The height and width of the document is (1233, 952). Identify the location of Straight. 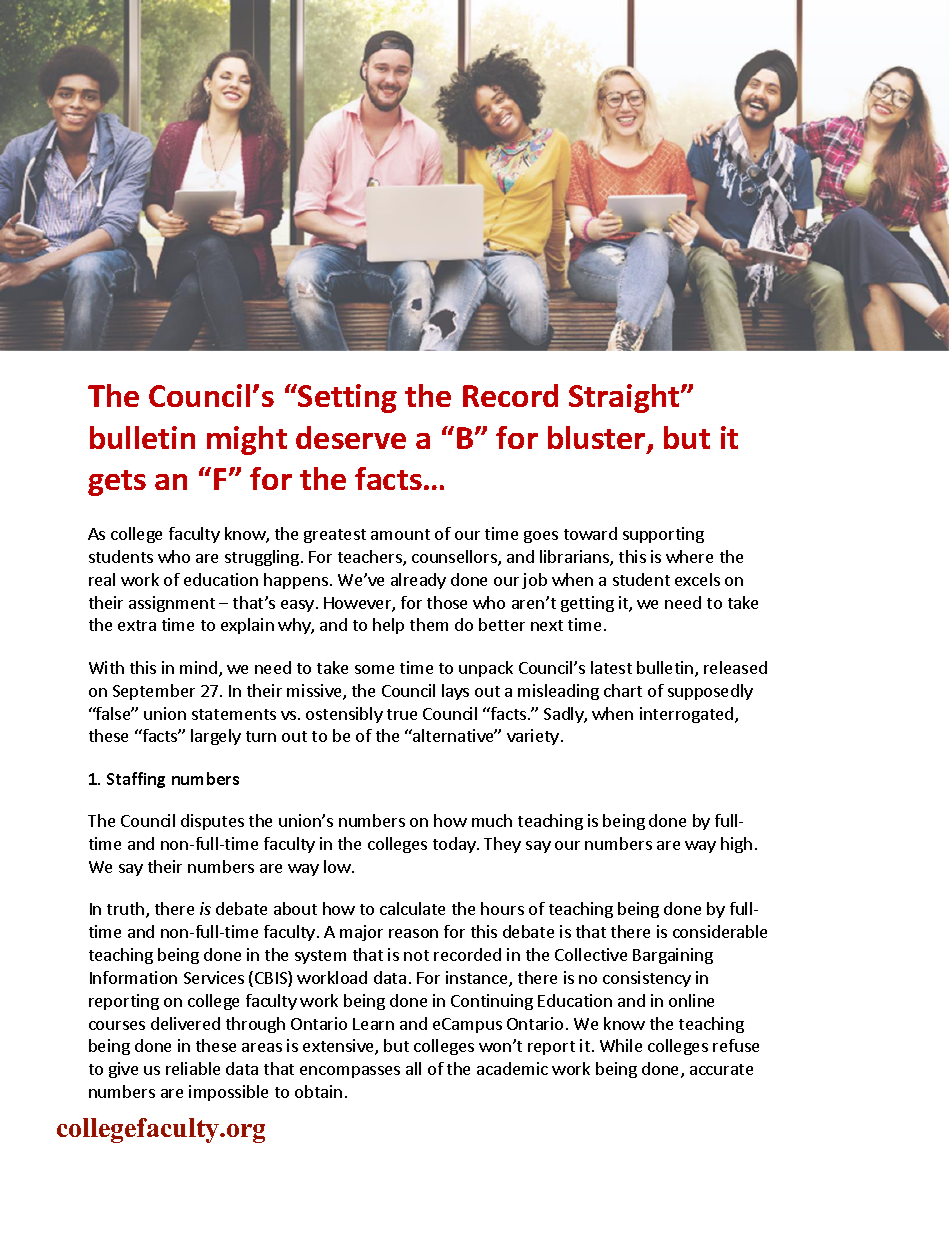
(625, 398).
